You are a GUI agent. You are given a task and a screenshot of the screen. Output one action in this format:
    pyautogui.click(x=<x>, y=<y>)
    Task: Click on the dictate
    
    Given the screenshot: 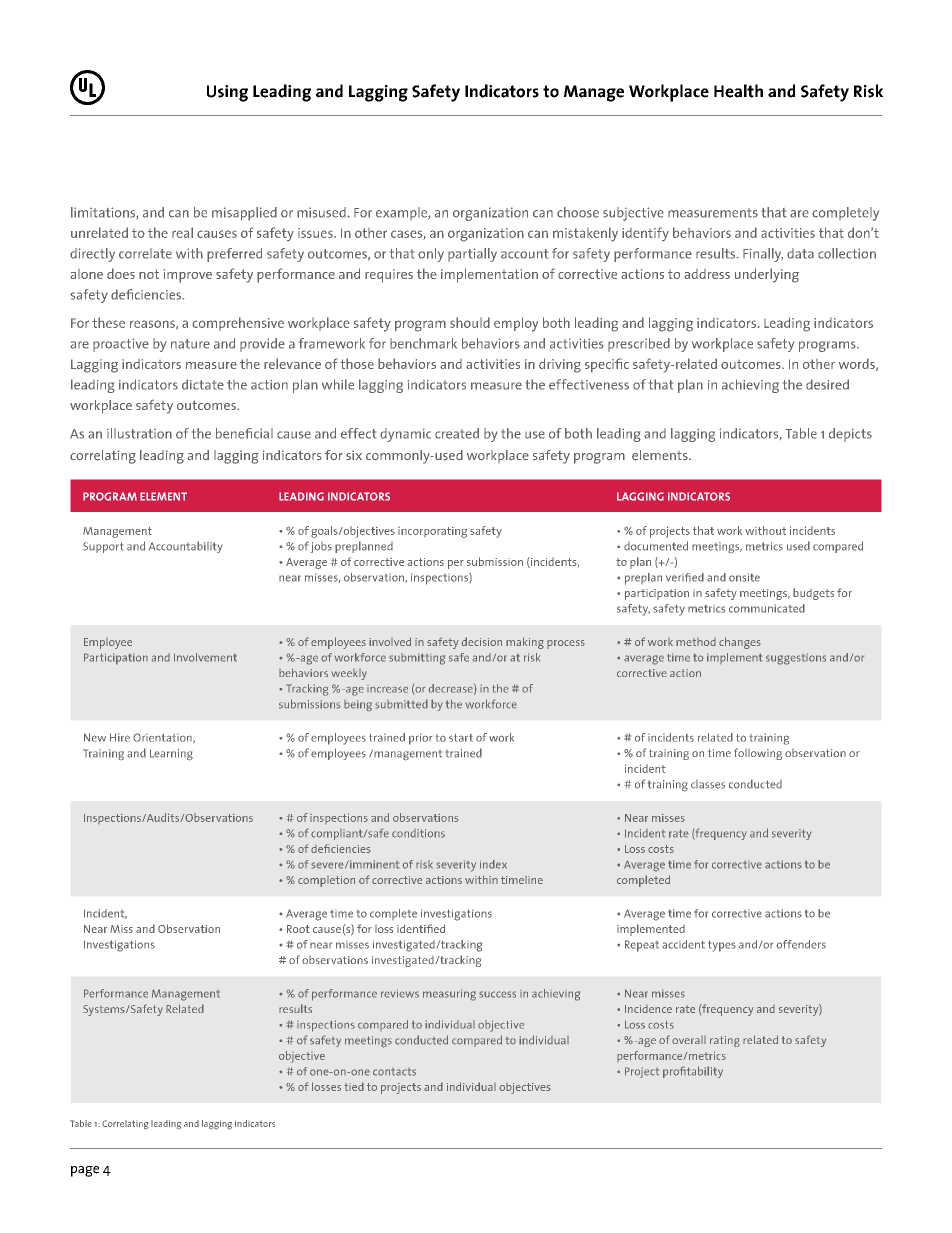 What is the action you would take?
    pyautogui.click(x=203, y=384)
